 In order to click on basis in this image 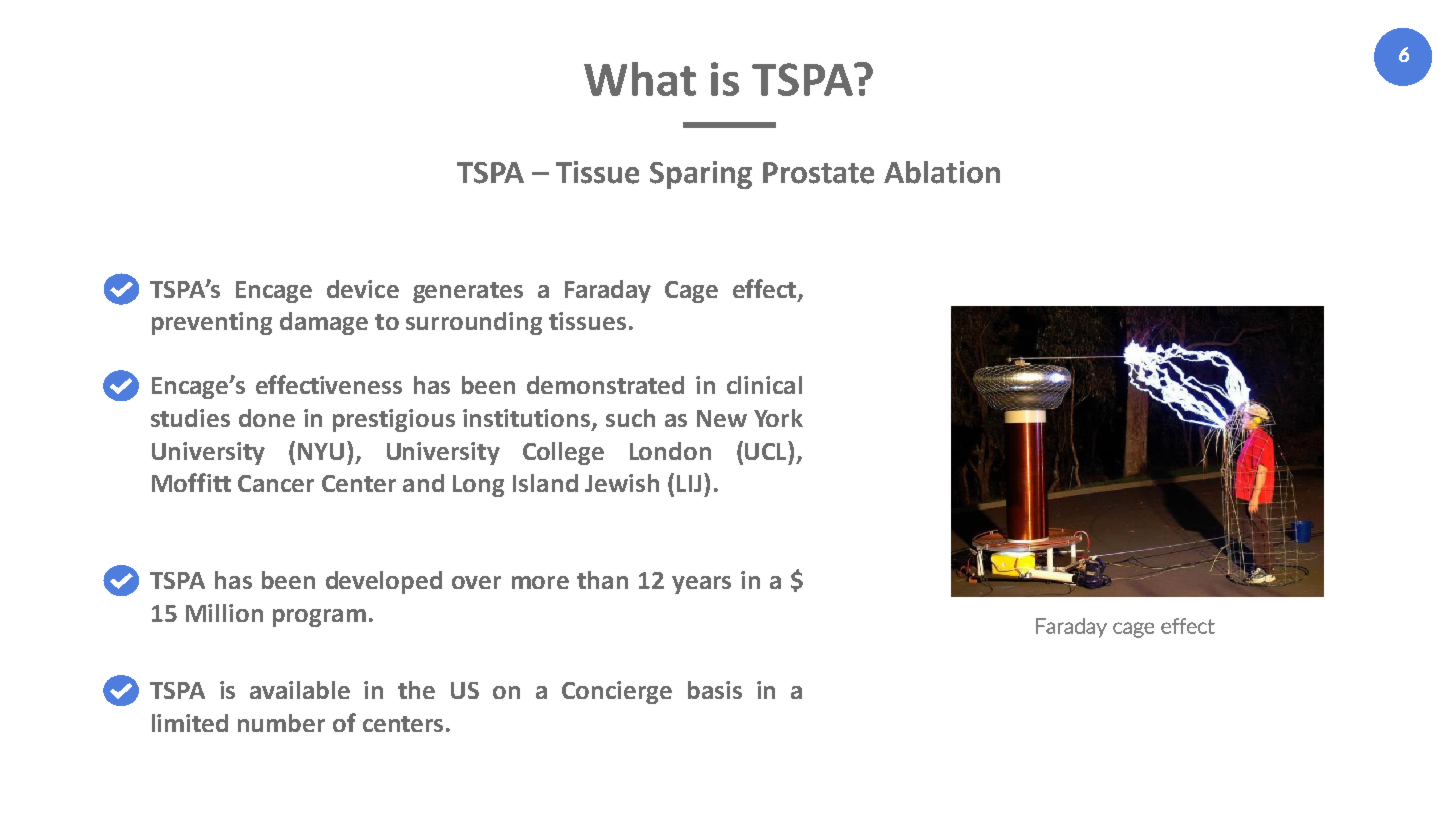, I will do `click(715, 690)`.
